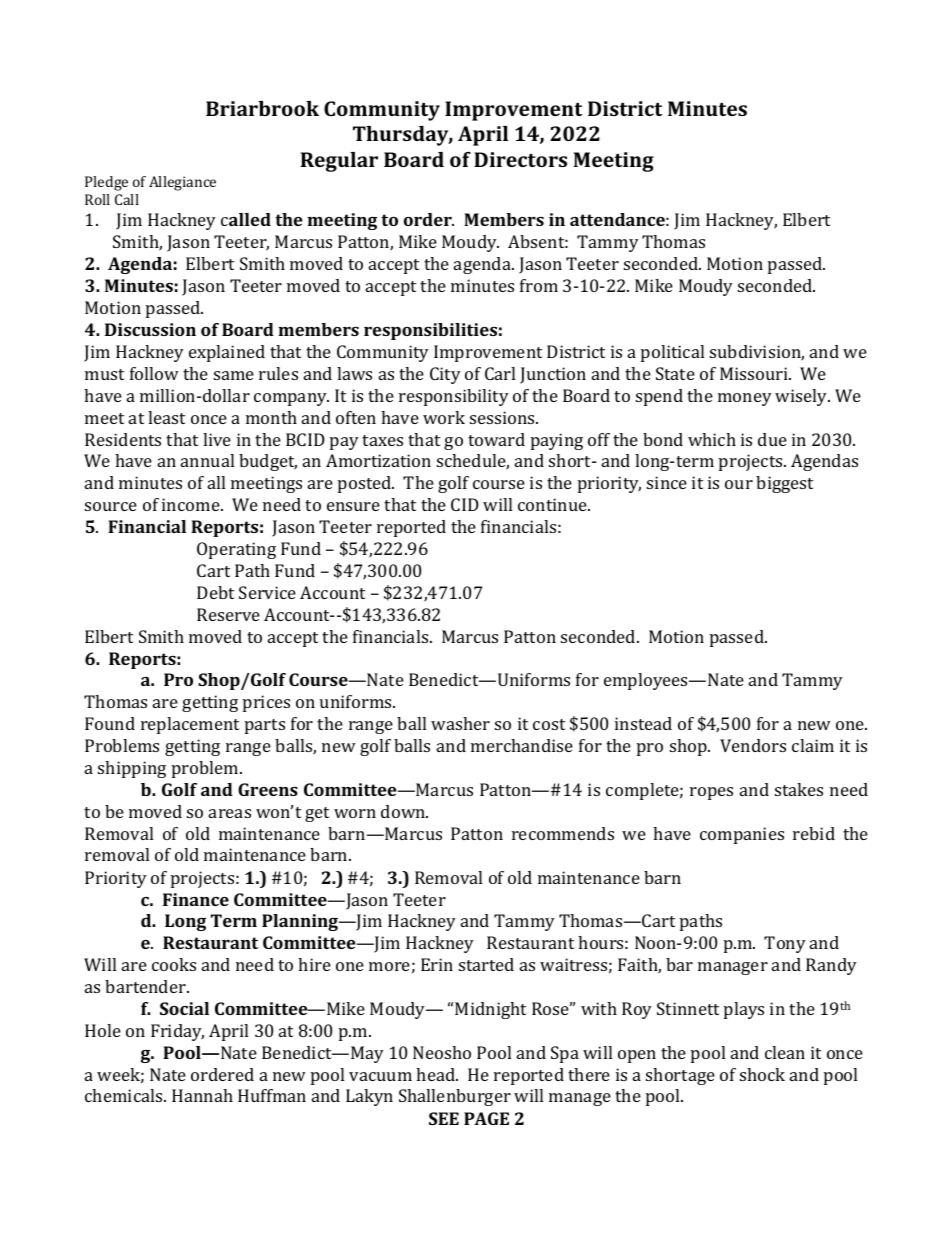  Describe the element at coordinates (755, 373) in the image. I see `Missouri` at that location.
